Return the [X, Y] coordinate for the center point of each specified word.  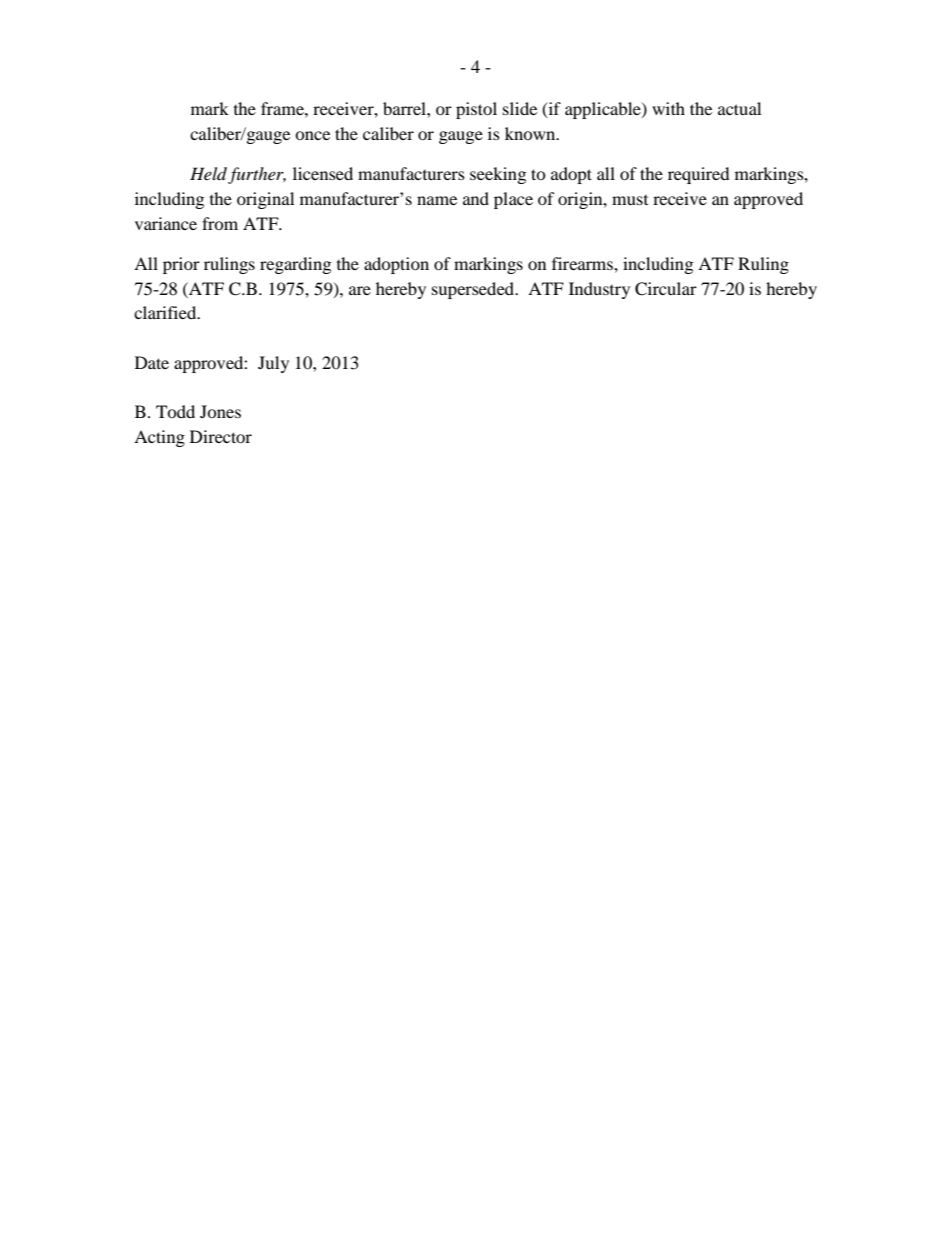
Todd [175, 411]
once [312, 135]
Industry [599, 290]
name [437, 200]
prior [181, 265]
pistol [476, 110]
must [630, 200]
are [360, 290]
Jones [220, 411]
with [668, 108]
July [273, 364]
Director [221, 436]
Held [210, 175]
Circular [666, 289]
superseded [474, 290]
